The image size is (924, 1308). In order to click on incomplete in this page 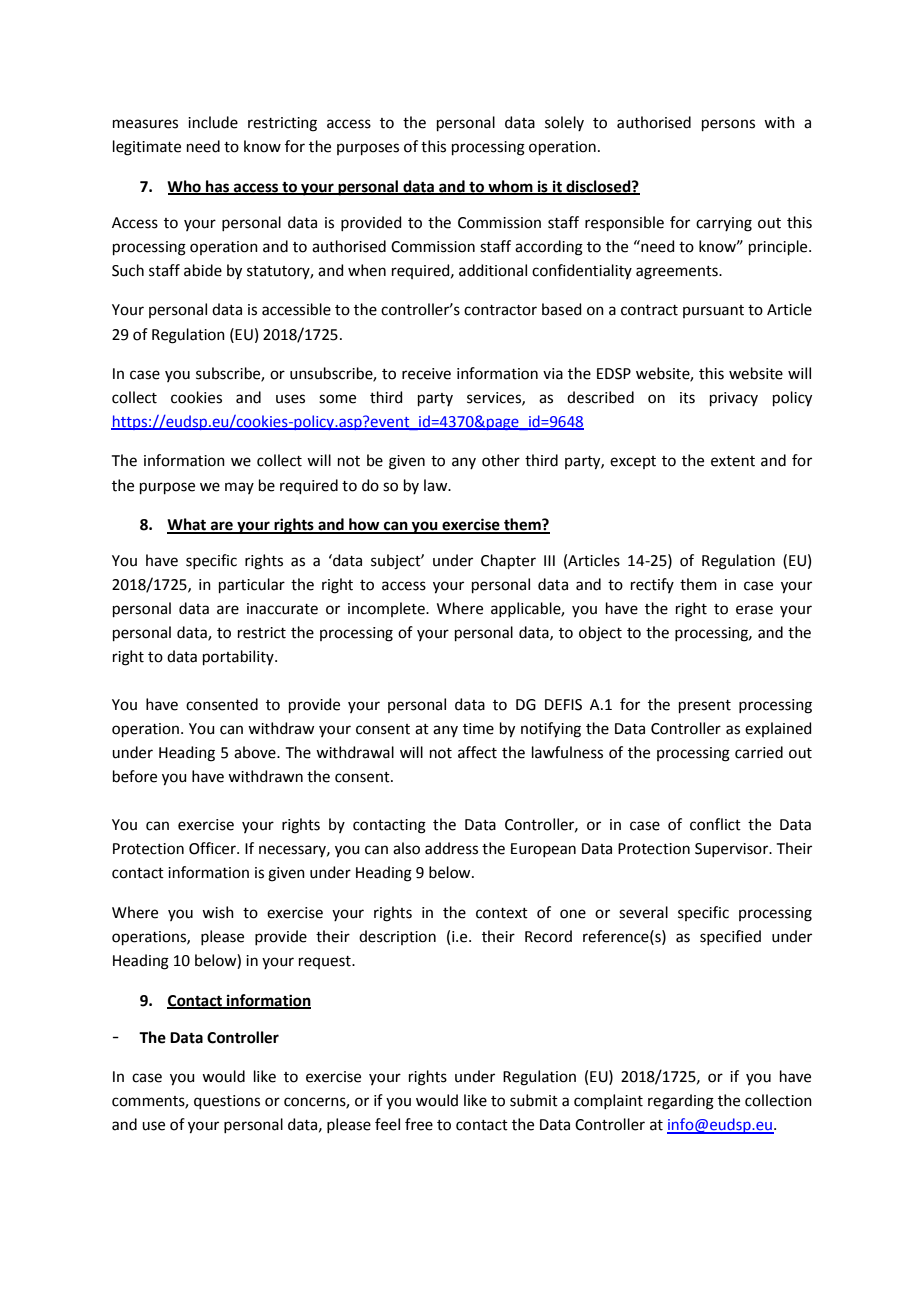, I will do `click(387, 609)`.
